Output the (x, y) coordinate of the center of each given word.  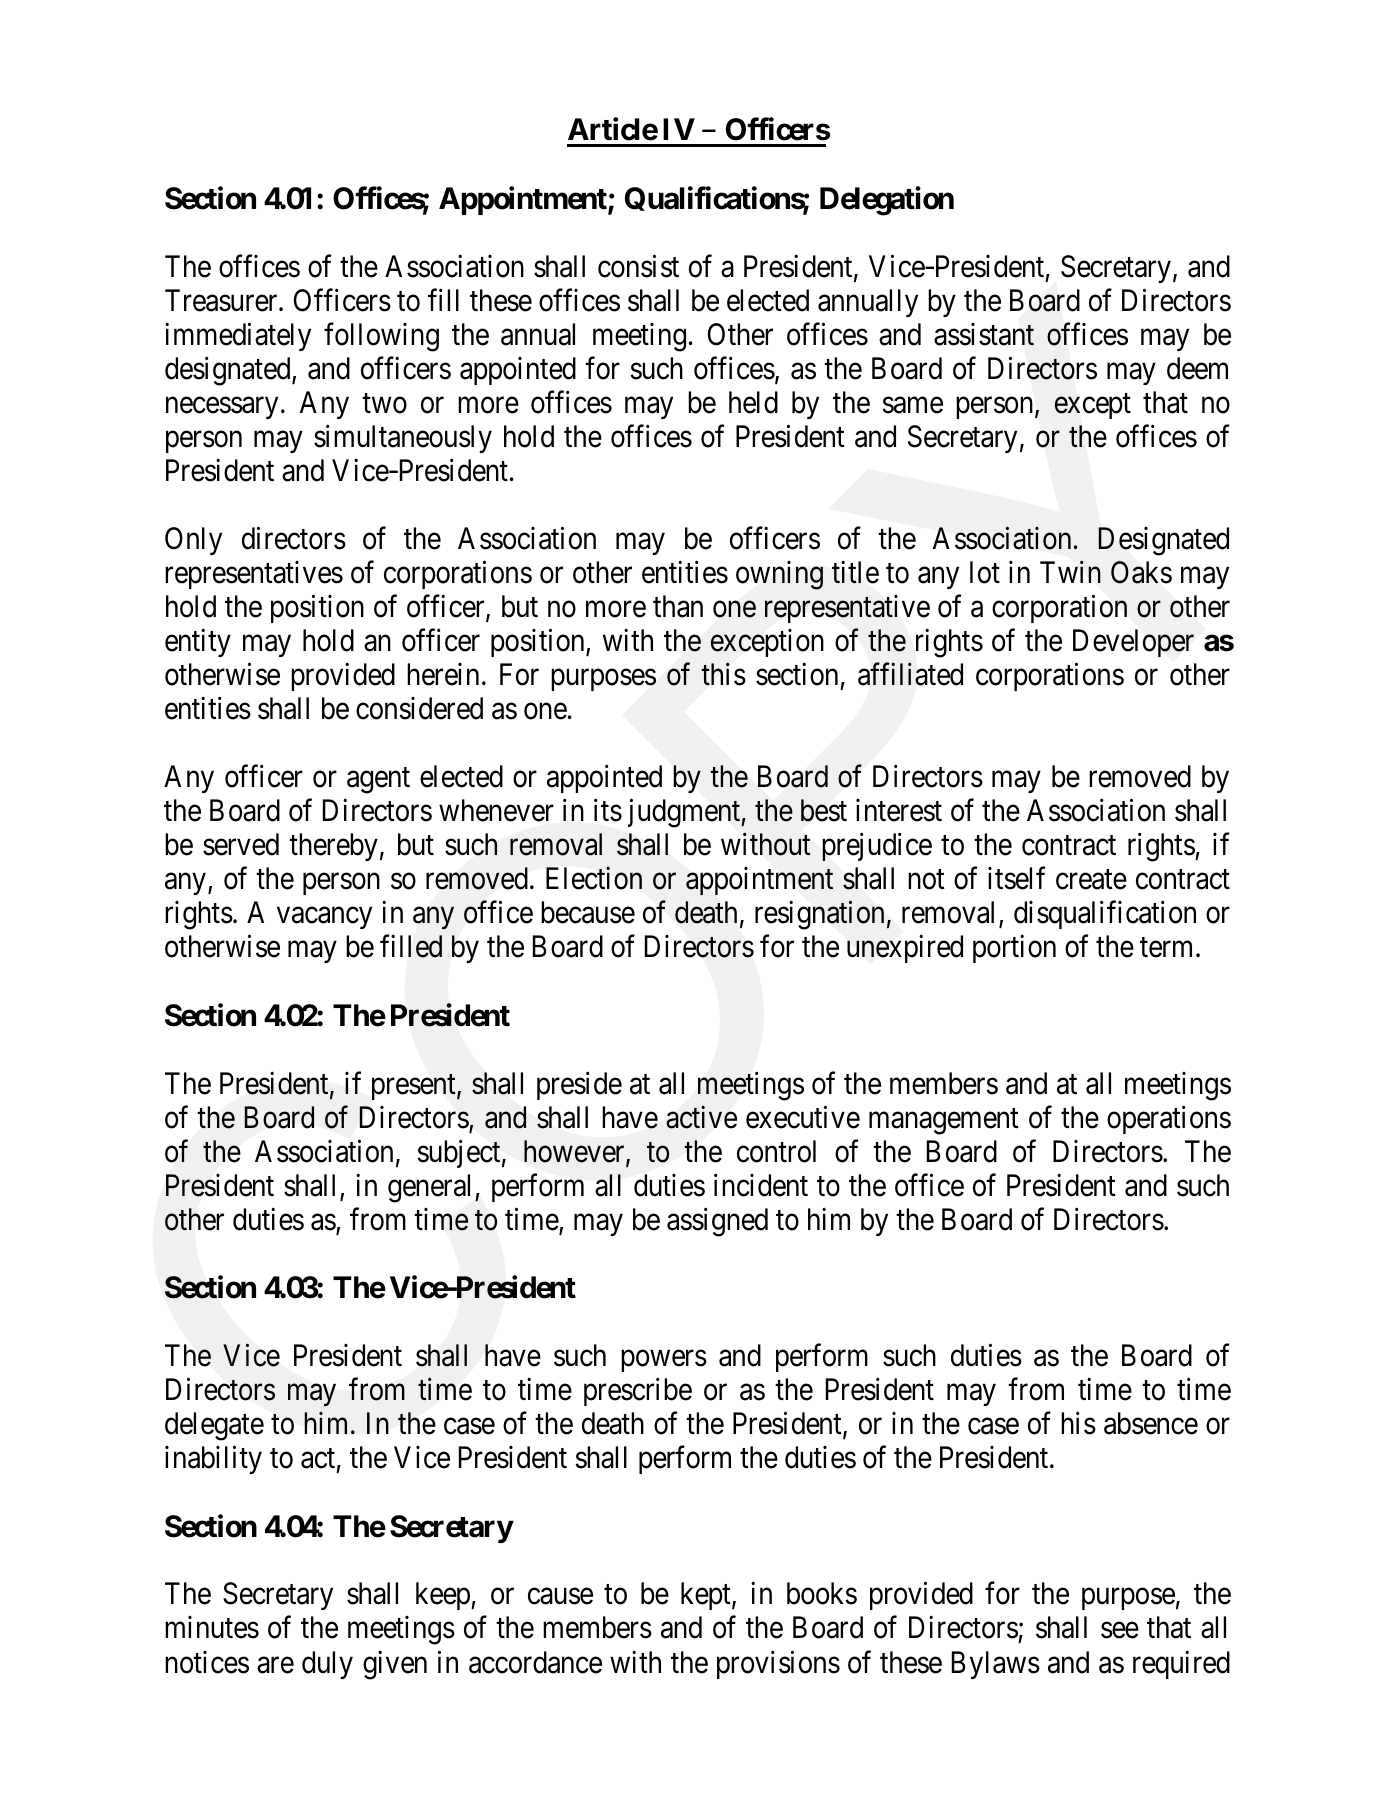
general (432, 1188)
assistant (984, 334)
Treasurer (222, 300)
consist (638, 266)
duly (327, 1665)
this (723, 674)
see (1120, 1631)
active (701, 1117)
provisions (778, 1664)
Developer (1133, 643)
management (944, 1122)
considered (419, 708)
